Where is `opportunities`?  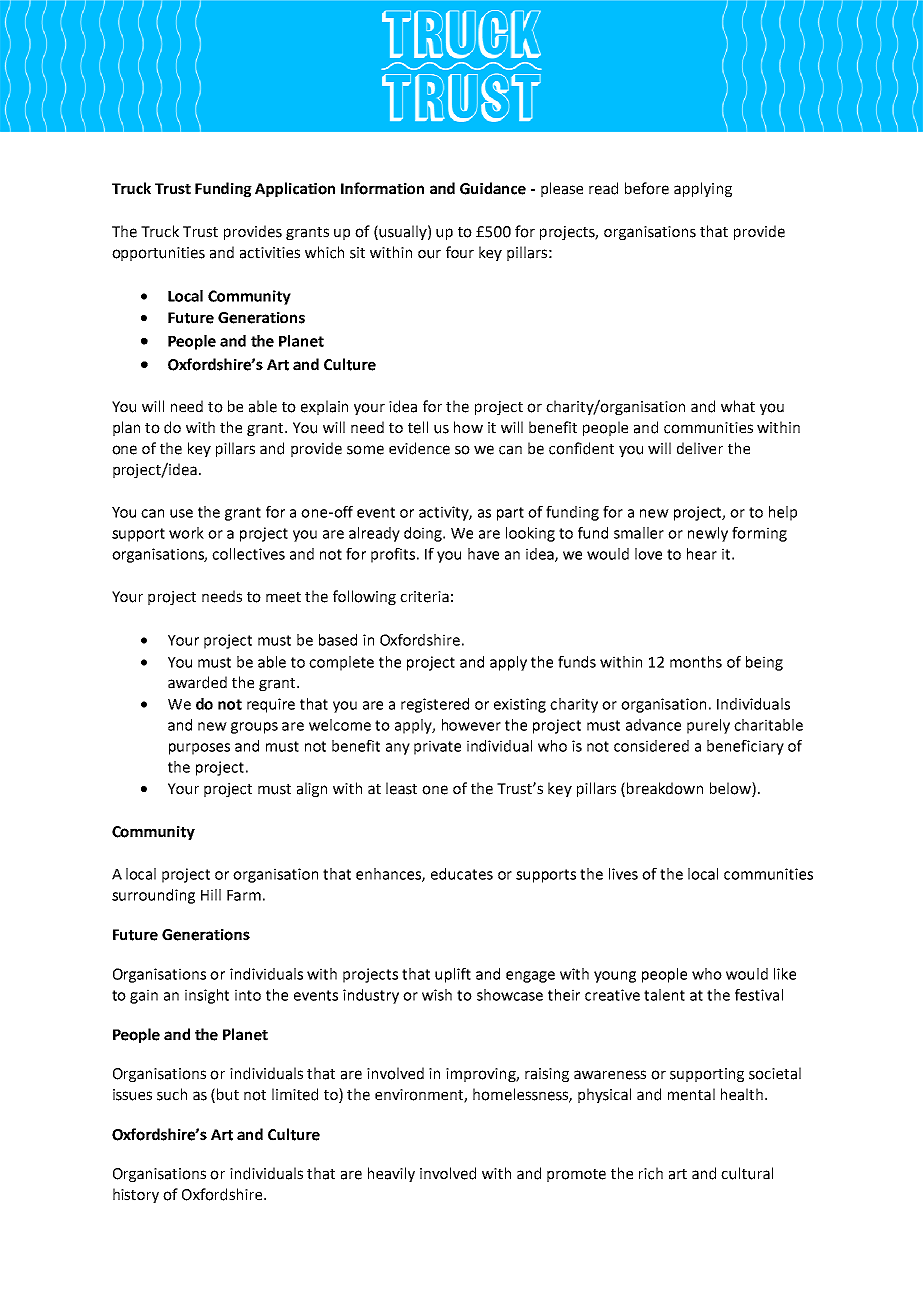 opportunities is located at coordinates (158, 254).
